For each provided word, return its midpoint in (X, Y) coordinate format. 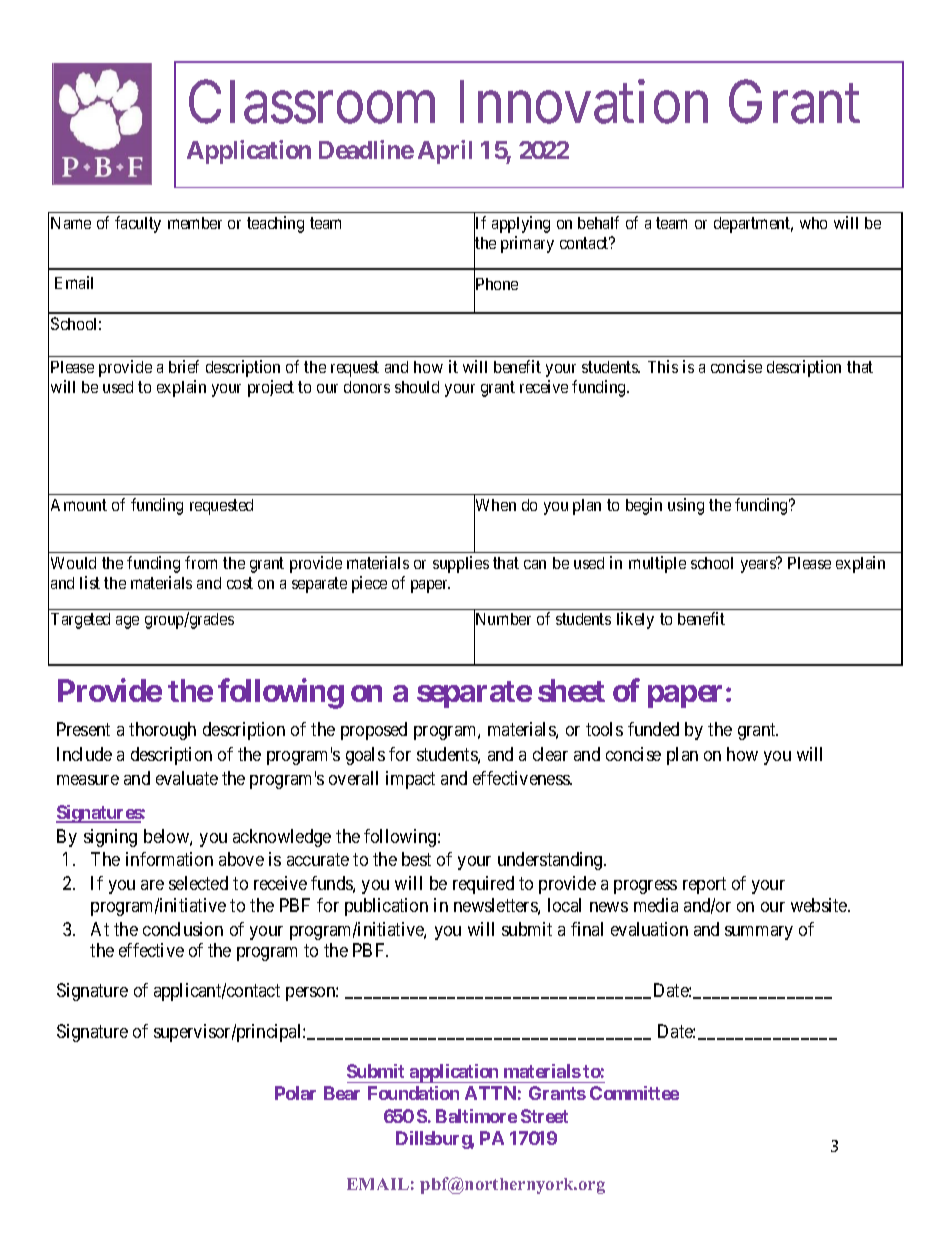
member (195, 223)
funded (653, 729)
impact (410, 780)
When (495, 505)
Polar (295, 1093)
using (686, 506)
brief (184, 366)
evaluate (187, 778)
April (445, 152)
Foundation (413, 1093)
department (753, 225)
